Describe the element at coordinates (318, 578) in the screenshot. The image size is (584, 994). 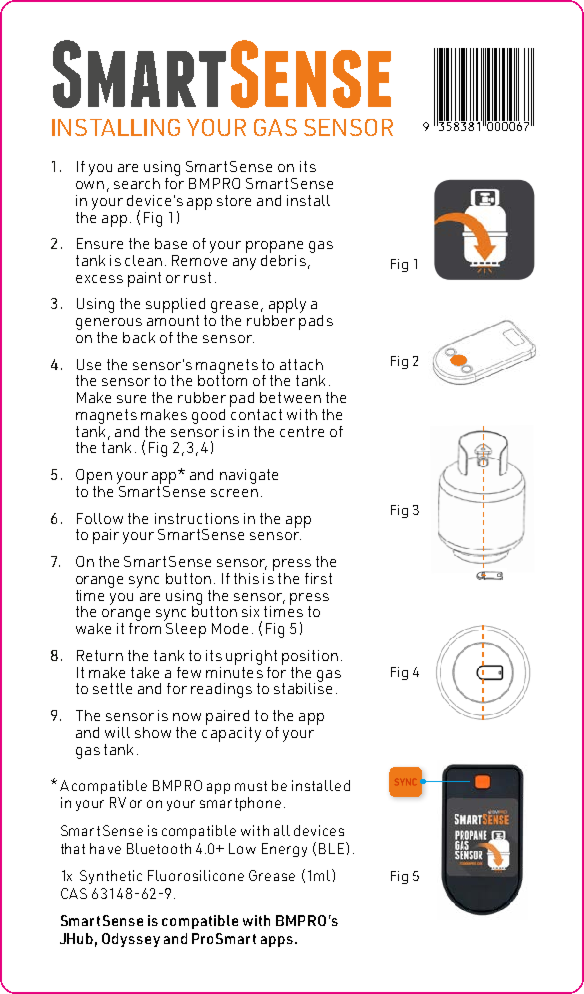
I see `first` at that location.
